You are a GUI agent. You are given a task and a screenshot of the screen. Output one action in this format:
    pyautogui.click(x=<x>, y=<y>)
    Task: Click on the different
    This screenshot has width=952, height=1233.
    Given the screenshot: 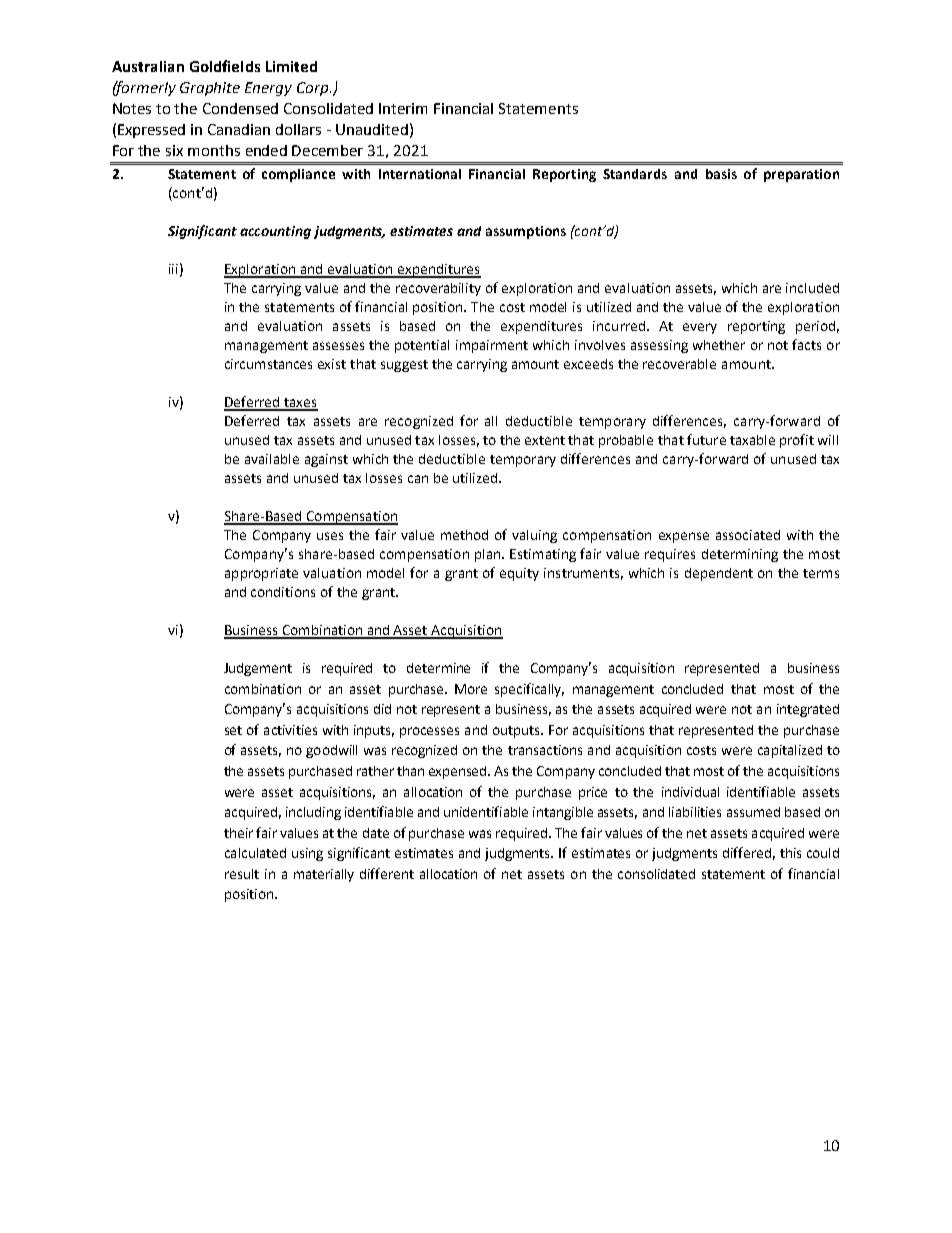 What is the action you would take?
    pyautogui.click(x=387, y=873)
